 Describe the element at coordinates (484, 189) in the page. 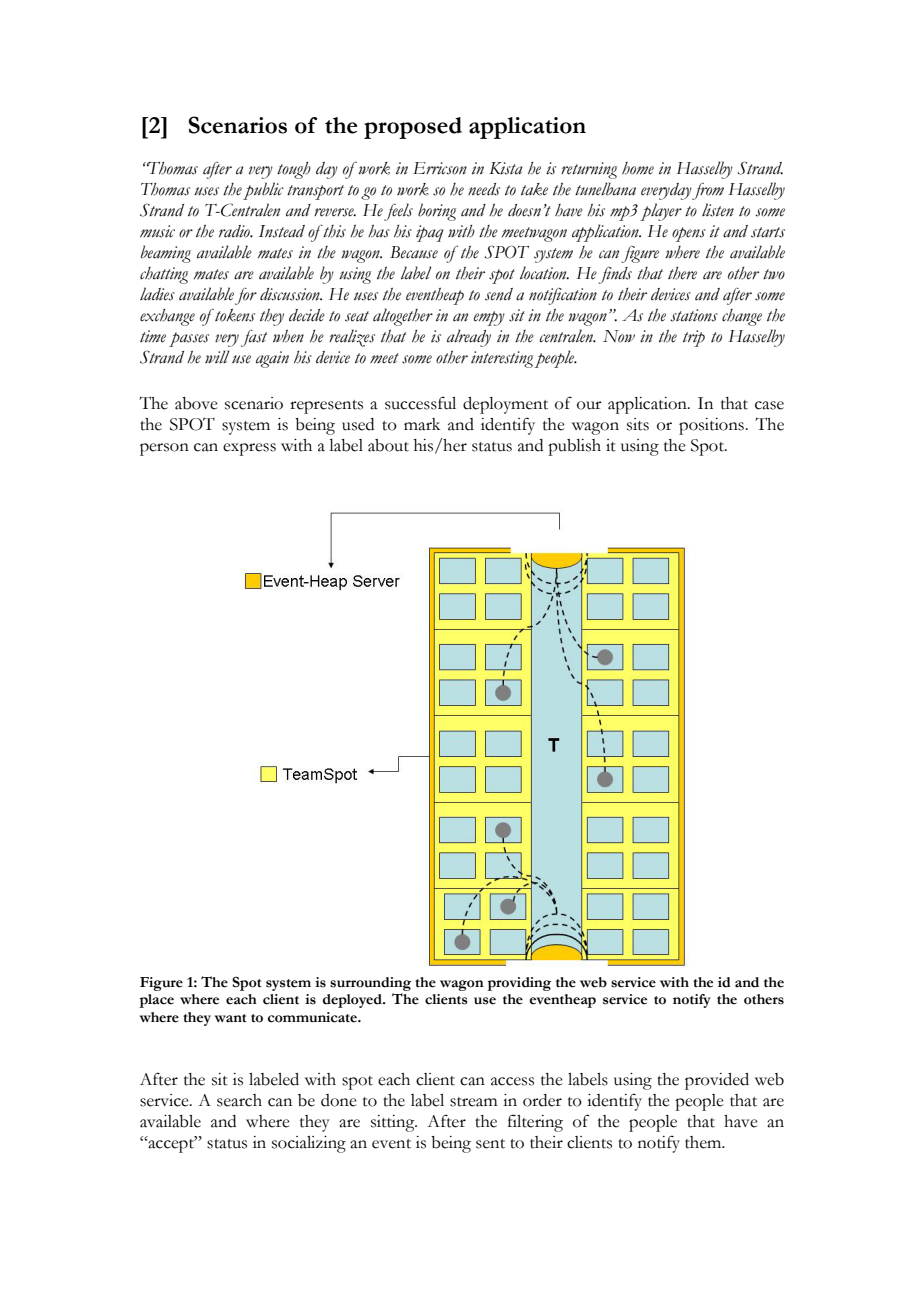

I see `needs` at that location.
